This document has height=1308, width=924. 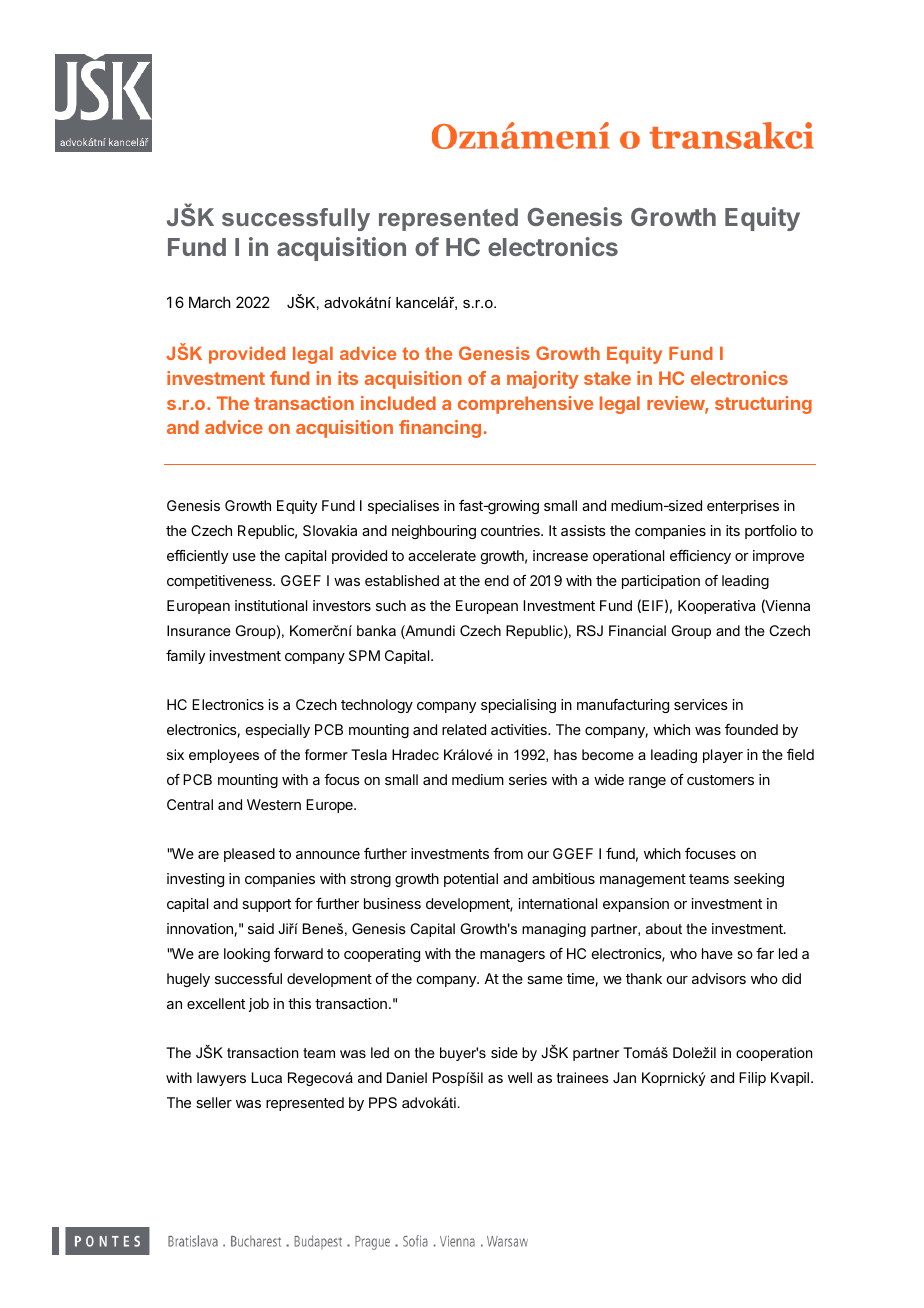 What do you see at coordinates (543, 380) in the document?
I see `majority` at bounding box center [543, 380].
